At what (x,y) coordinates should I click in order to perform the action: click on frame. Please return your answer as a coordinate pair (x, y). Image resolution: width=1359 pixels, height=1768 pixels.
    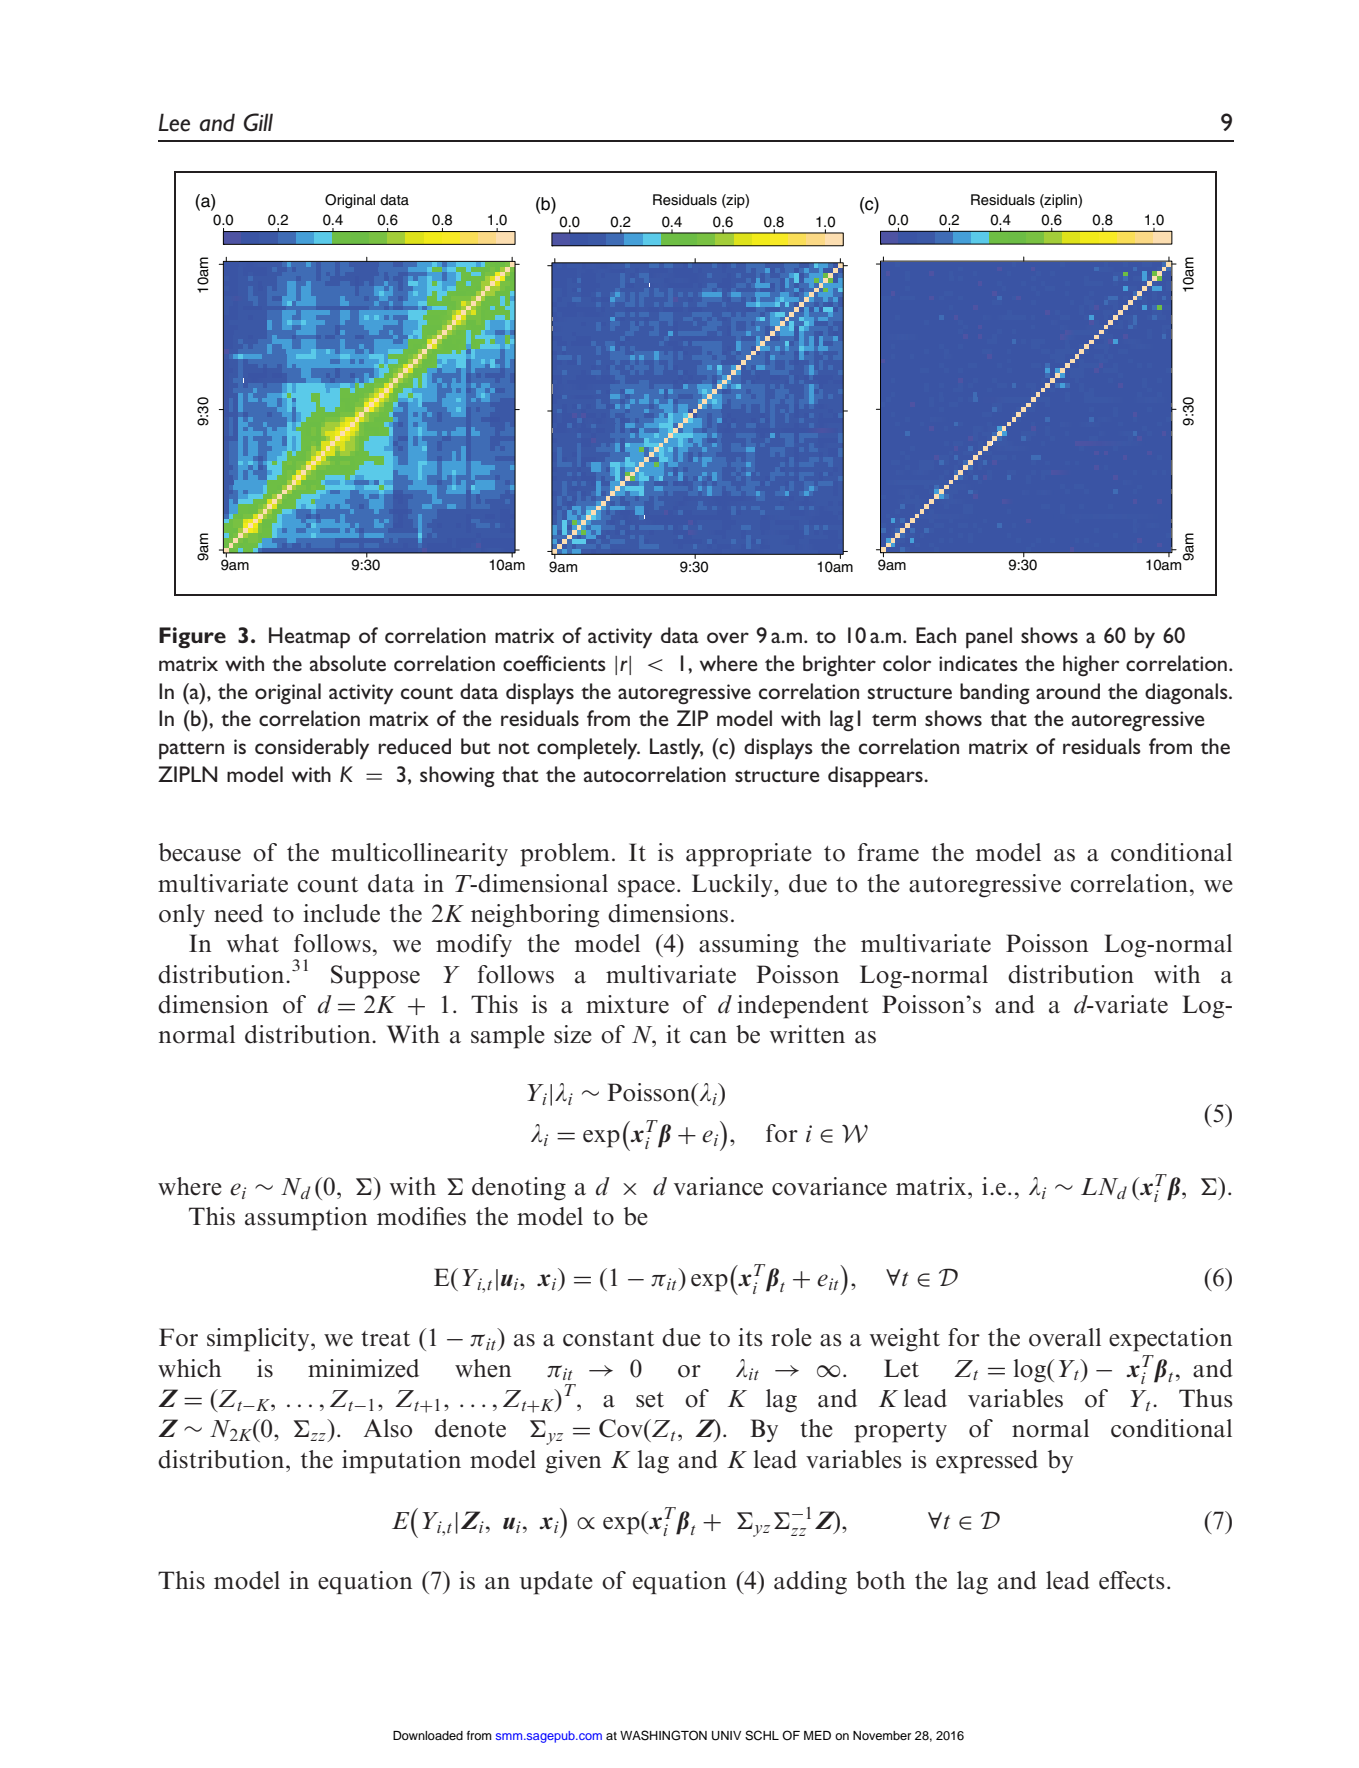
    Looking at the image, I should click on (888, 852).
